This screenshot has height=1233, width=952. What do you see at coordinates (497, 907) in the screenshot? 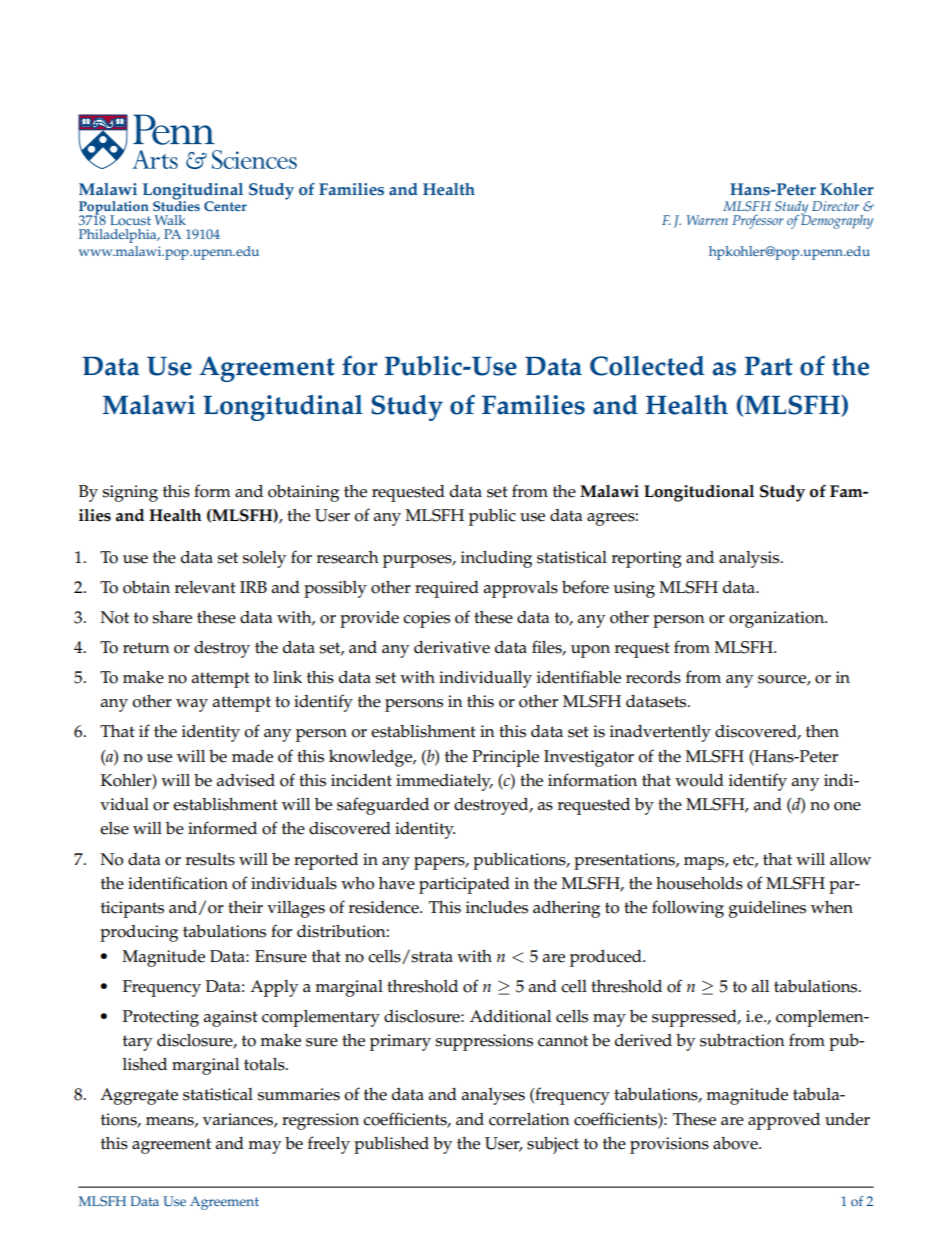
I see `includes` at bounding box center [497, 907].
